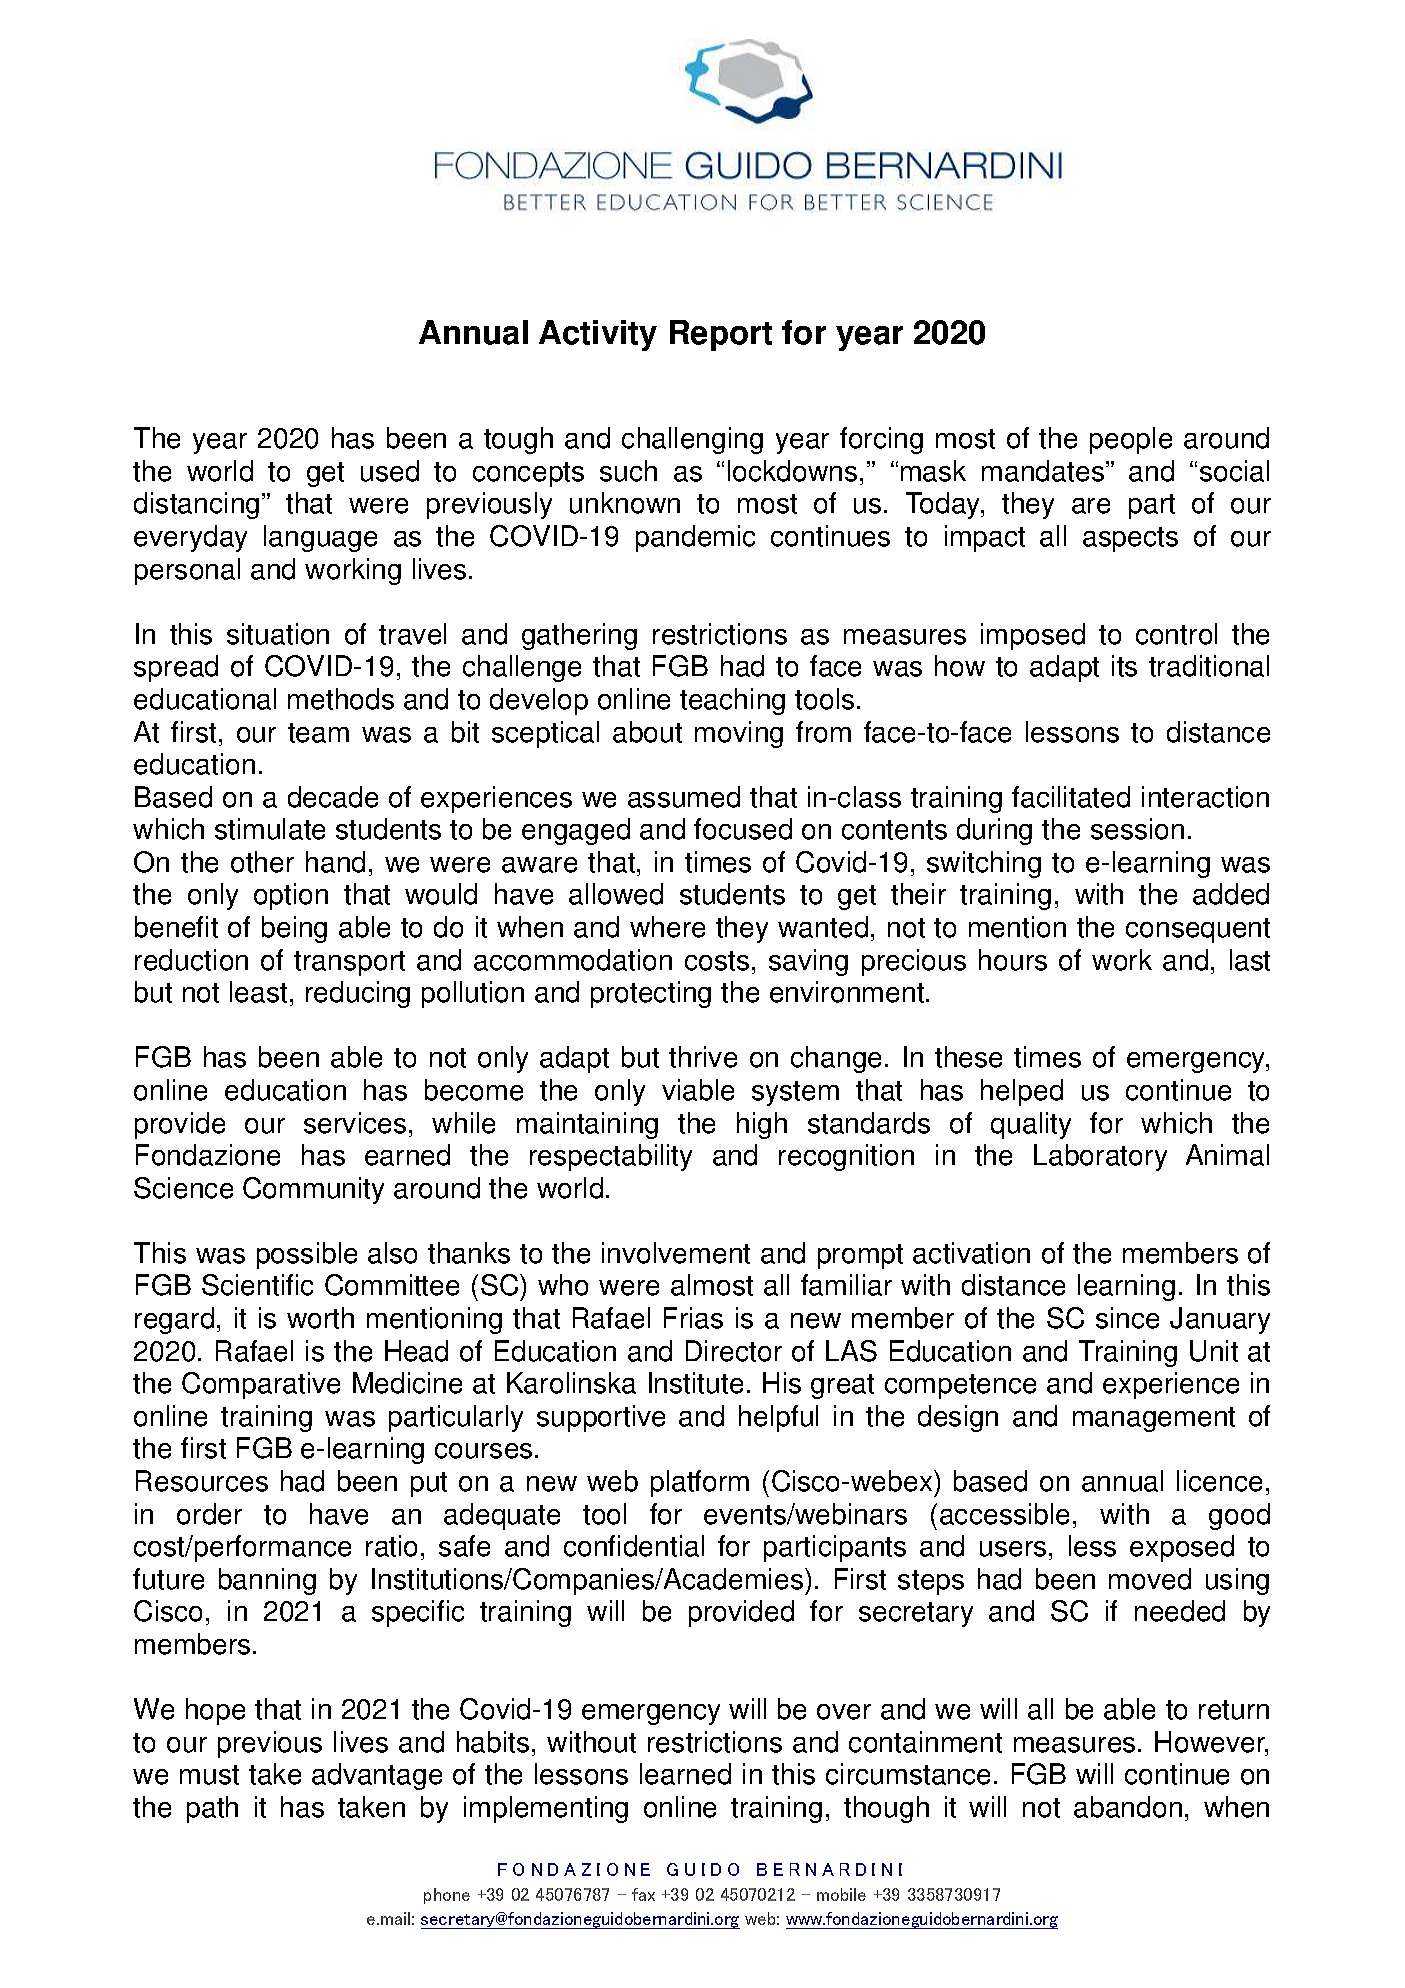 The image size is (1405, 1988). Describe the element at coordinates (212, 1809) in the page. I see `path` at that location.
